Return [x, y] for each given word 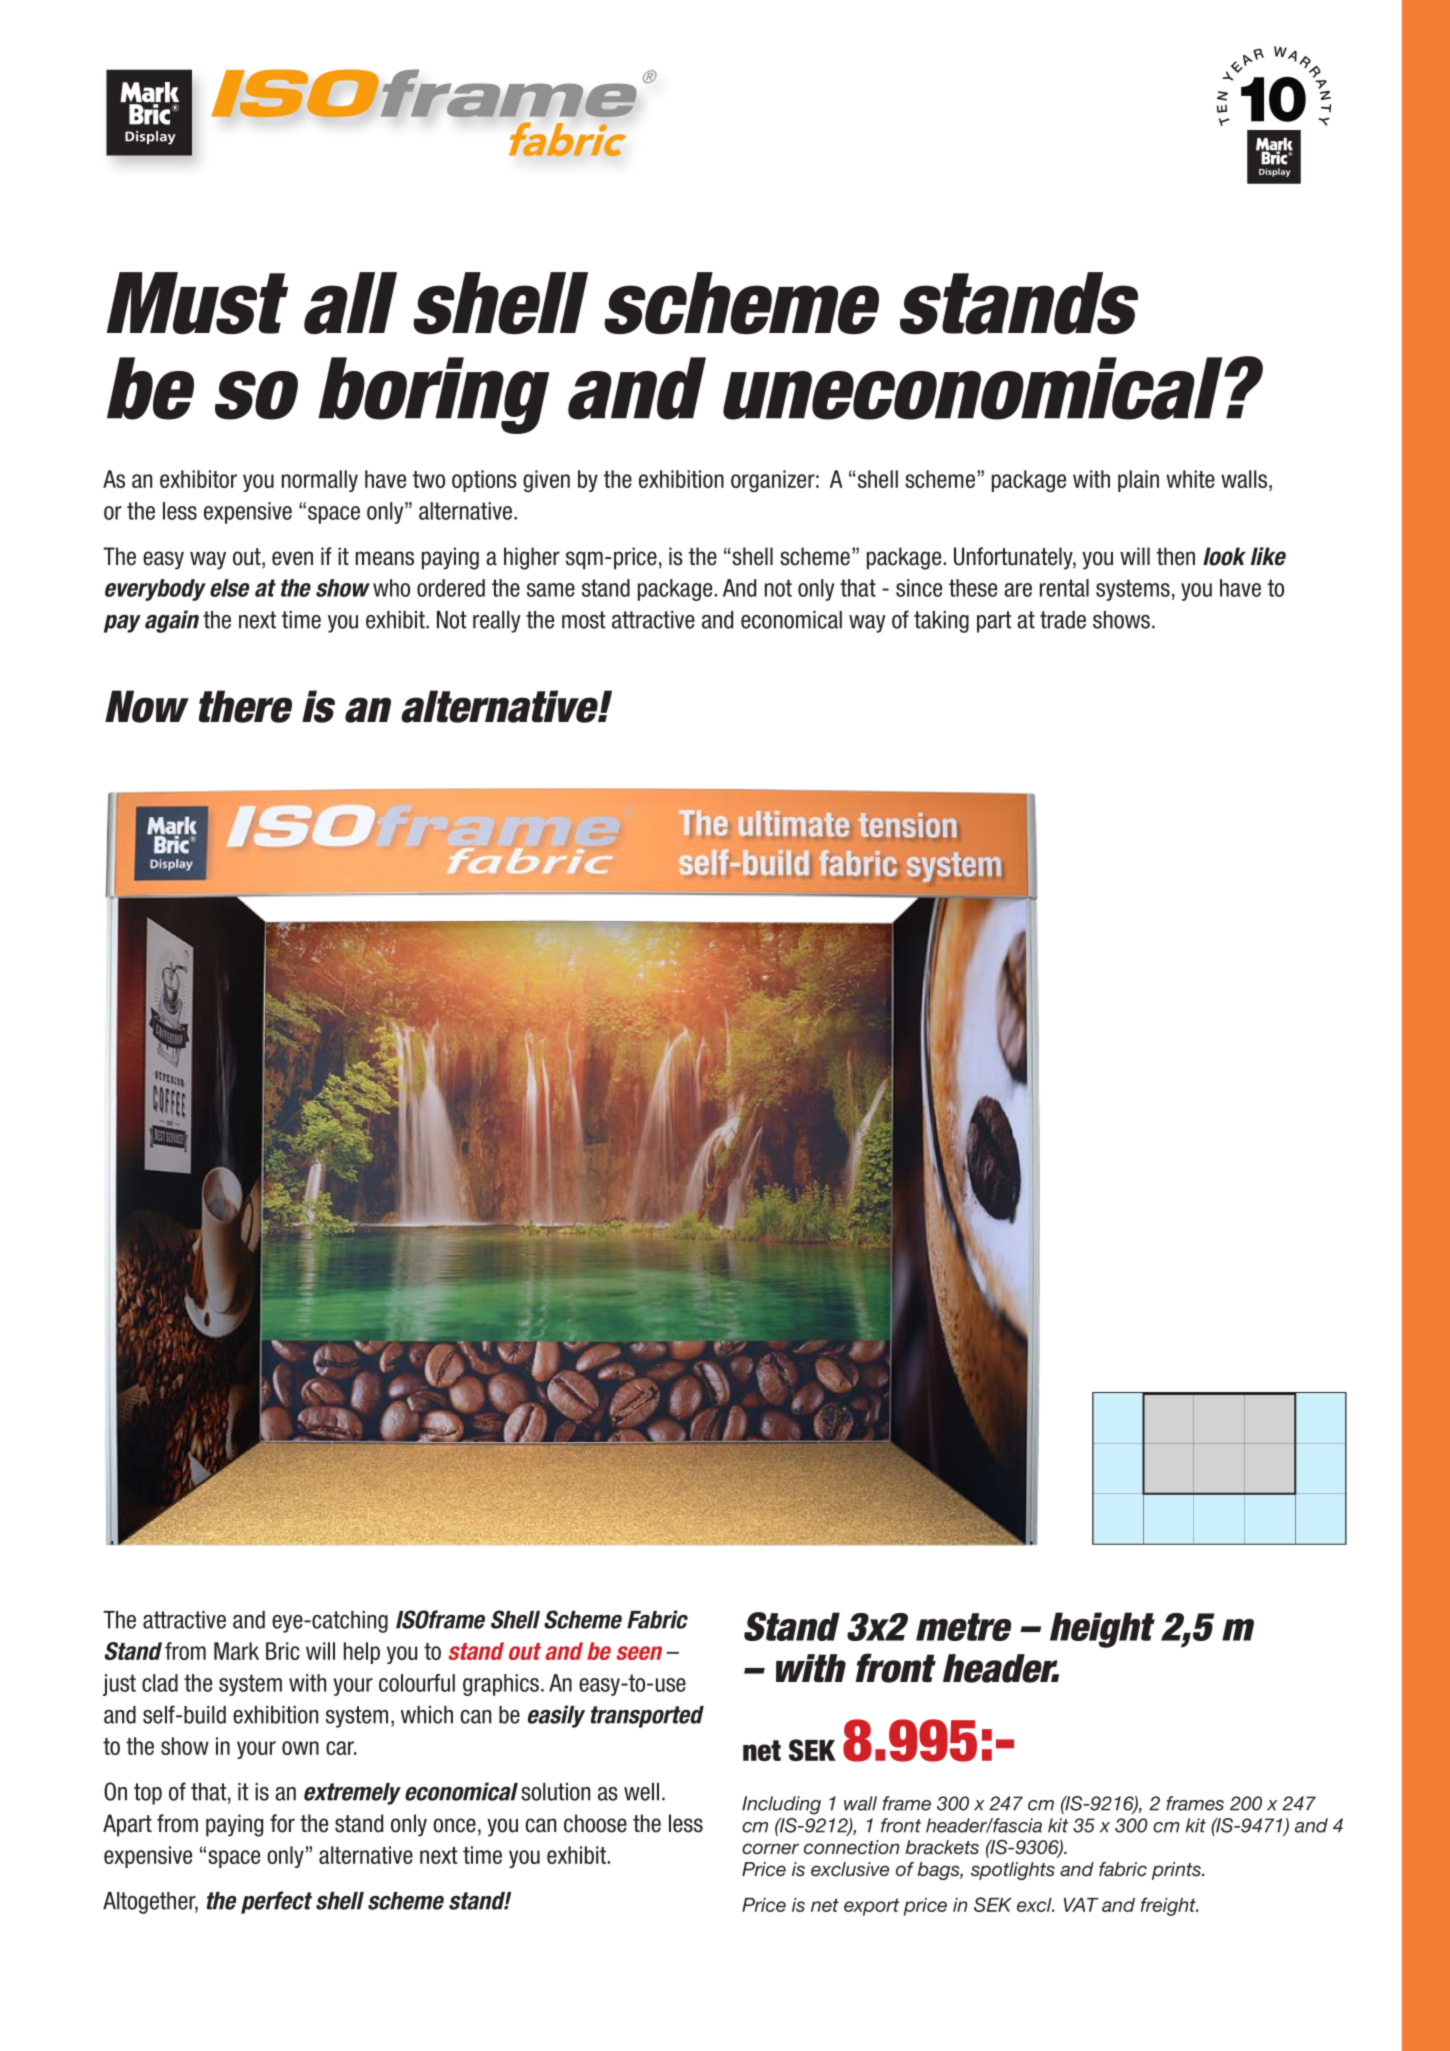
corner [770, 1848]
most [584, 620]
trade [1063, 620]
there [245, 706]
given [546, 481]
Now [147, 706]
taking [941, 622]
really [497, 622]
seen [639, 1653]
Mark [236, 1651]
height [1102, 1630]
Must [197, 303]
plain [1138, 481]
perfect [276, 1902]
